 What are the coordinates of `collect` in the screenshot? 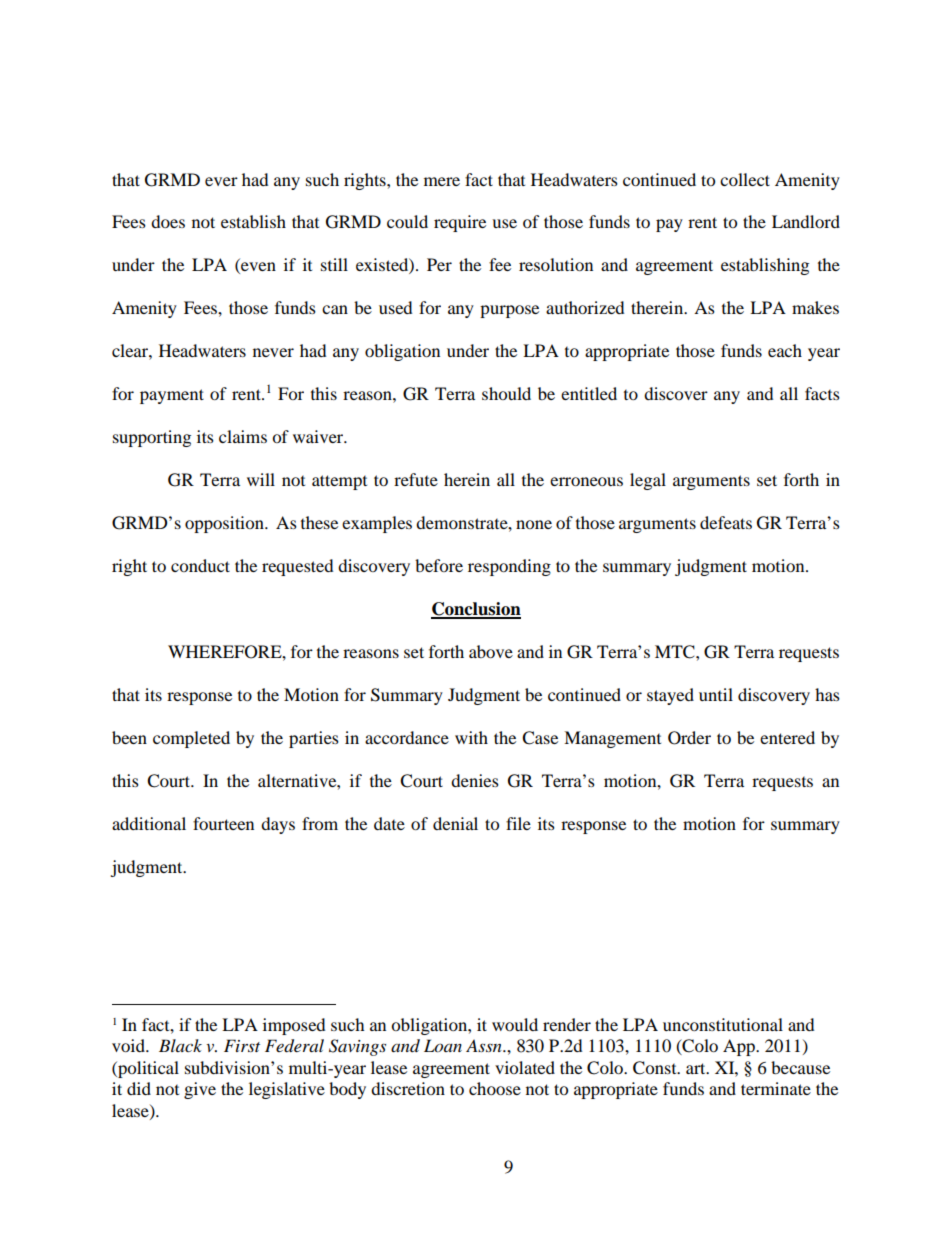 It's located at (745, 179).
